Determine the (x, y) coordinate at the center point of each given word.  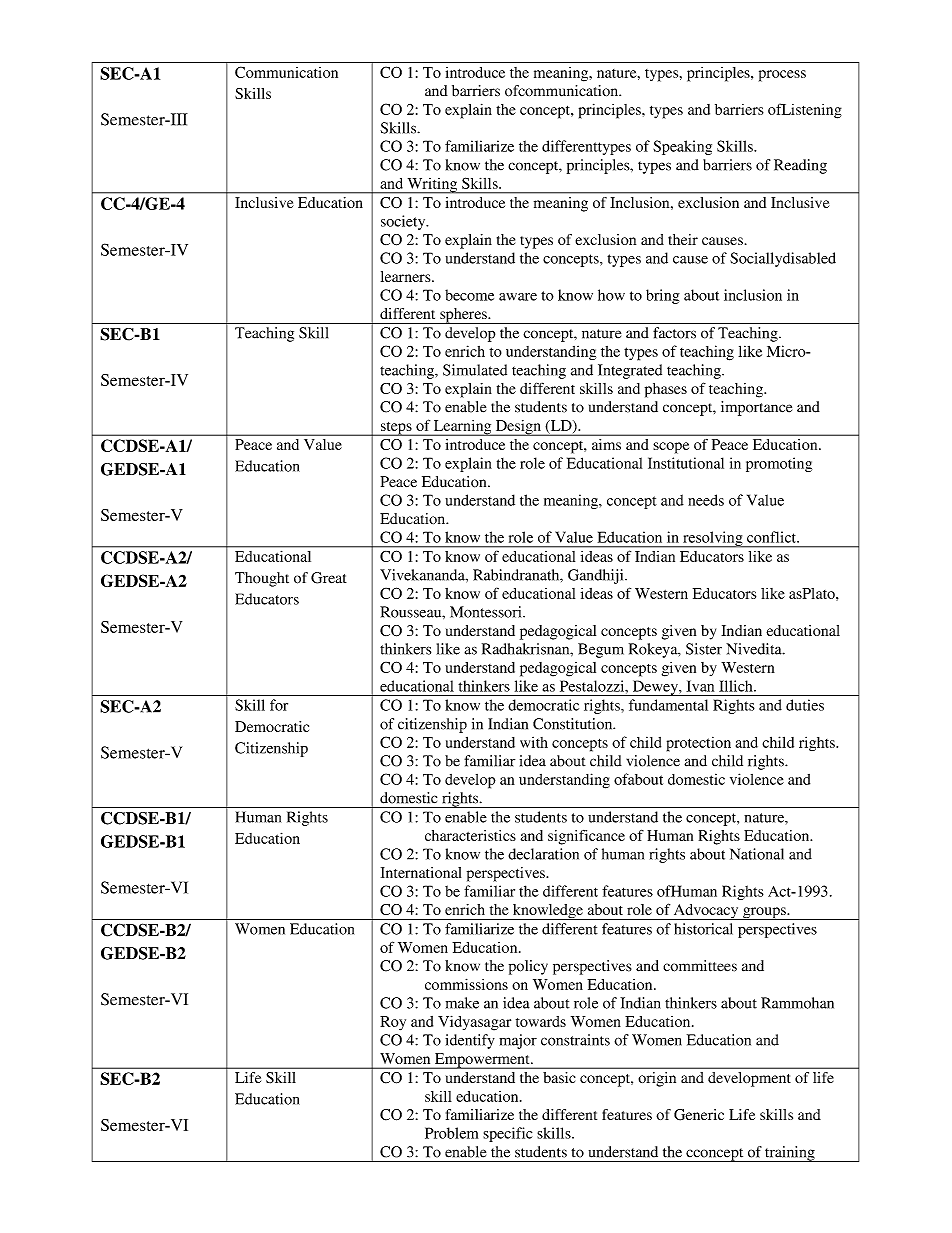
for (279, 705)
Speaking (682, 147)
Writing (432, 186)
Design (518, 428)
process (782, 76)
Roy (393, 1023)
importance (756, 408)
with (534, 742)
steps (396, 429)
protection (699, 744)
